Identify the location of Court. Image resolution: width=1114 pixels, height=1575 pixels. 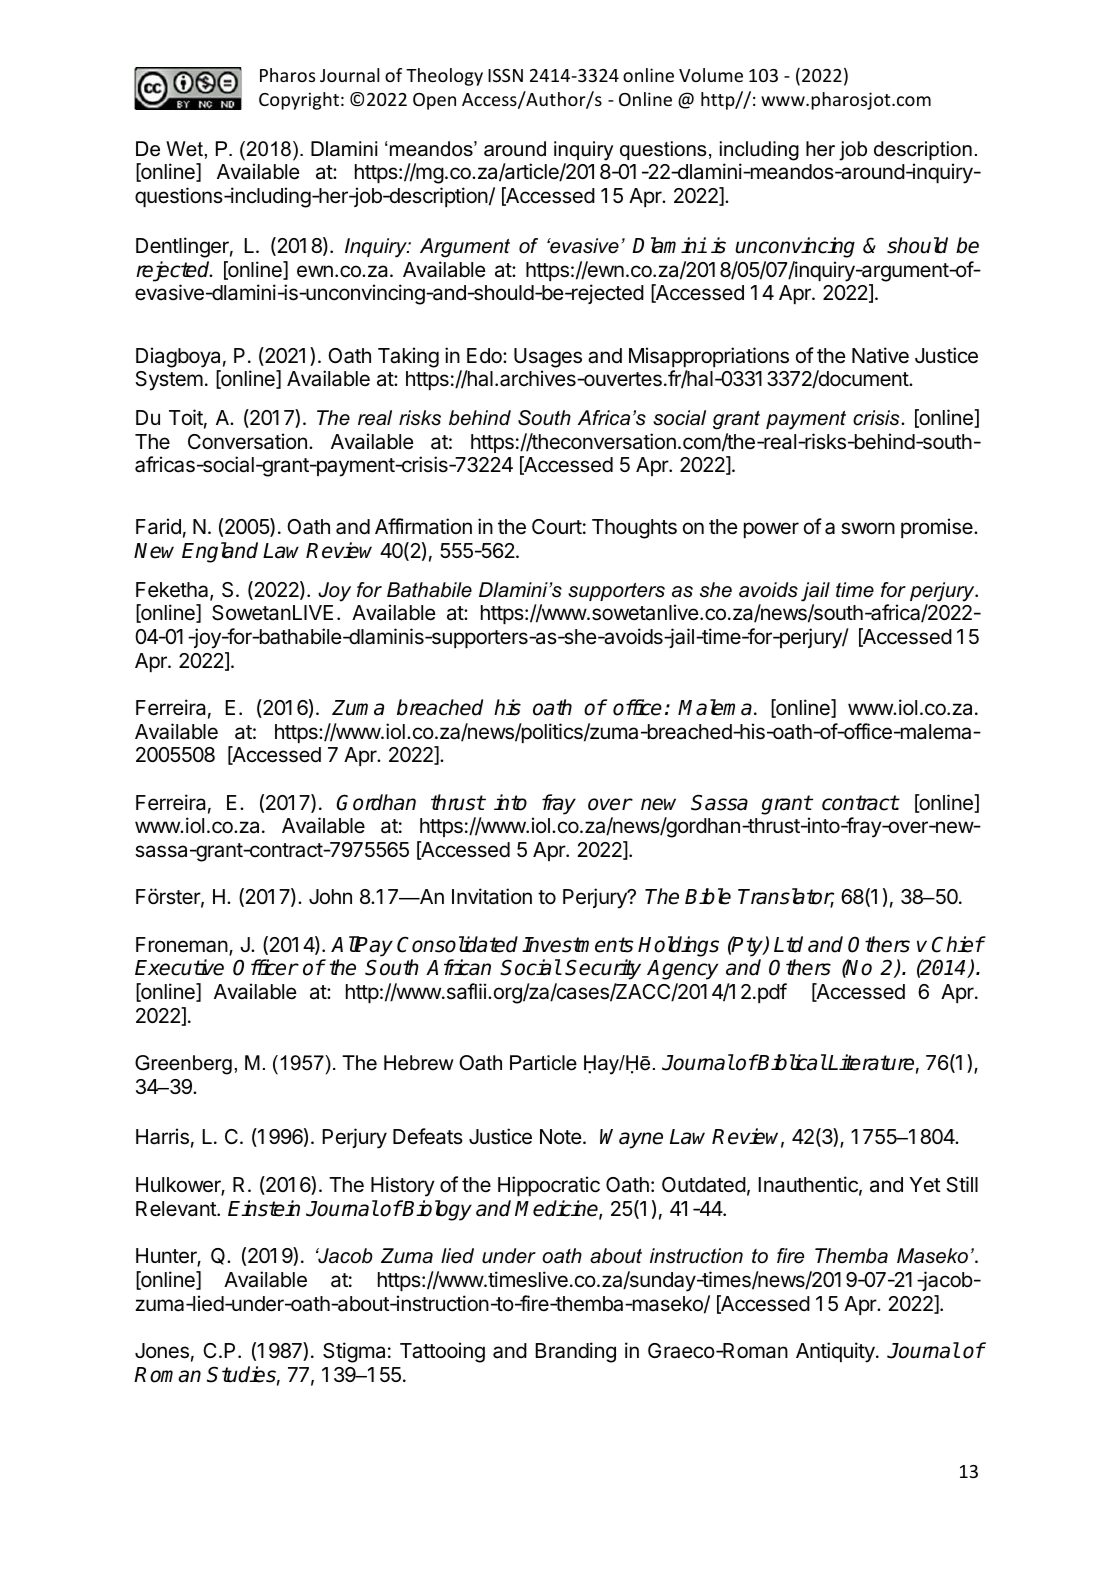
(557, 526).
